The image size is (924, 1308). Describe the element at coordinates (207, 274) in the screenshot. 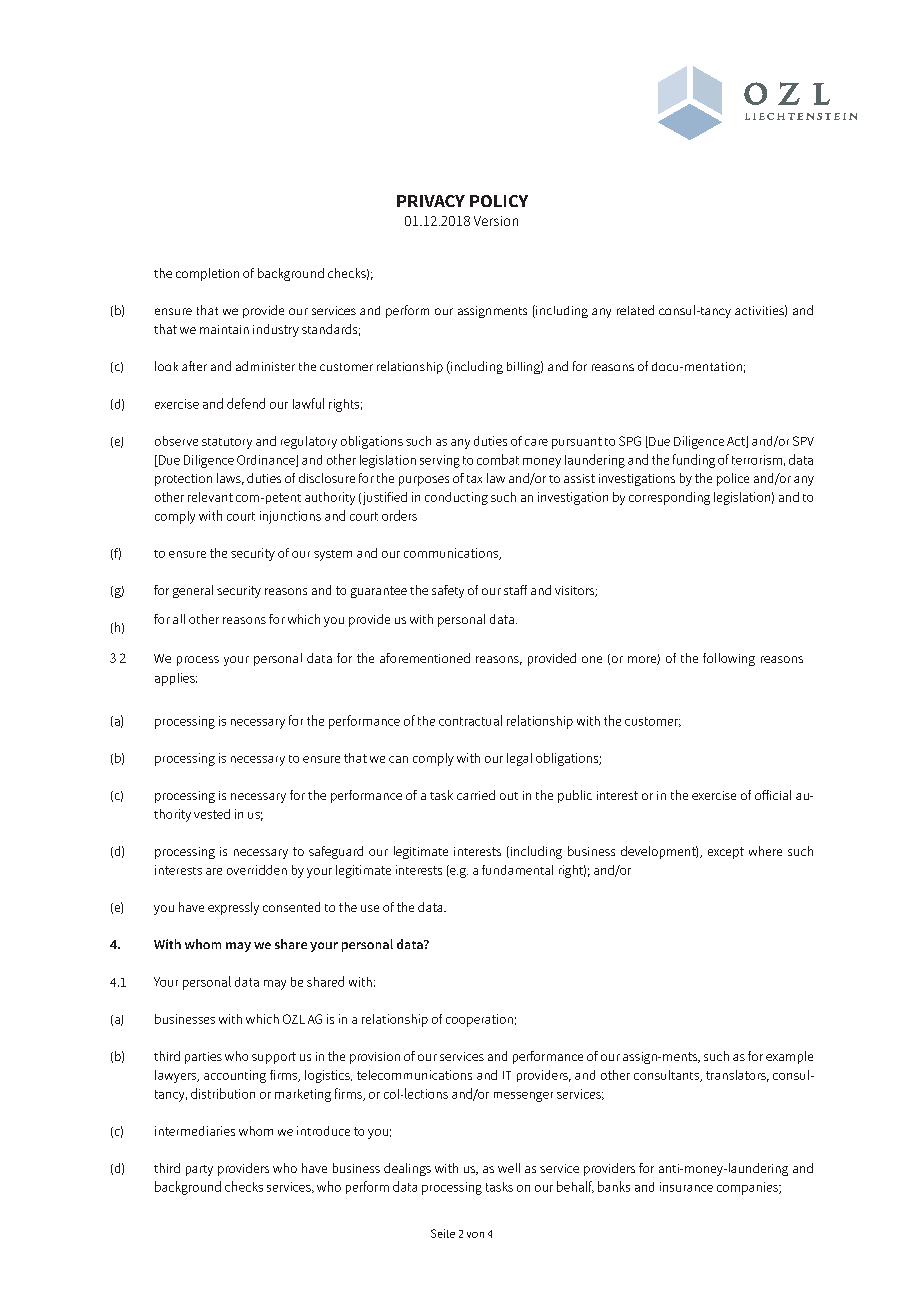

I see `completion` at that location.
